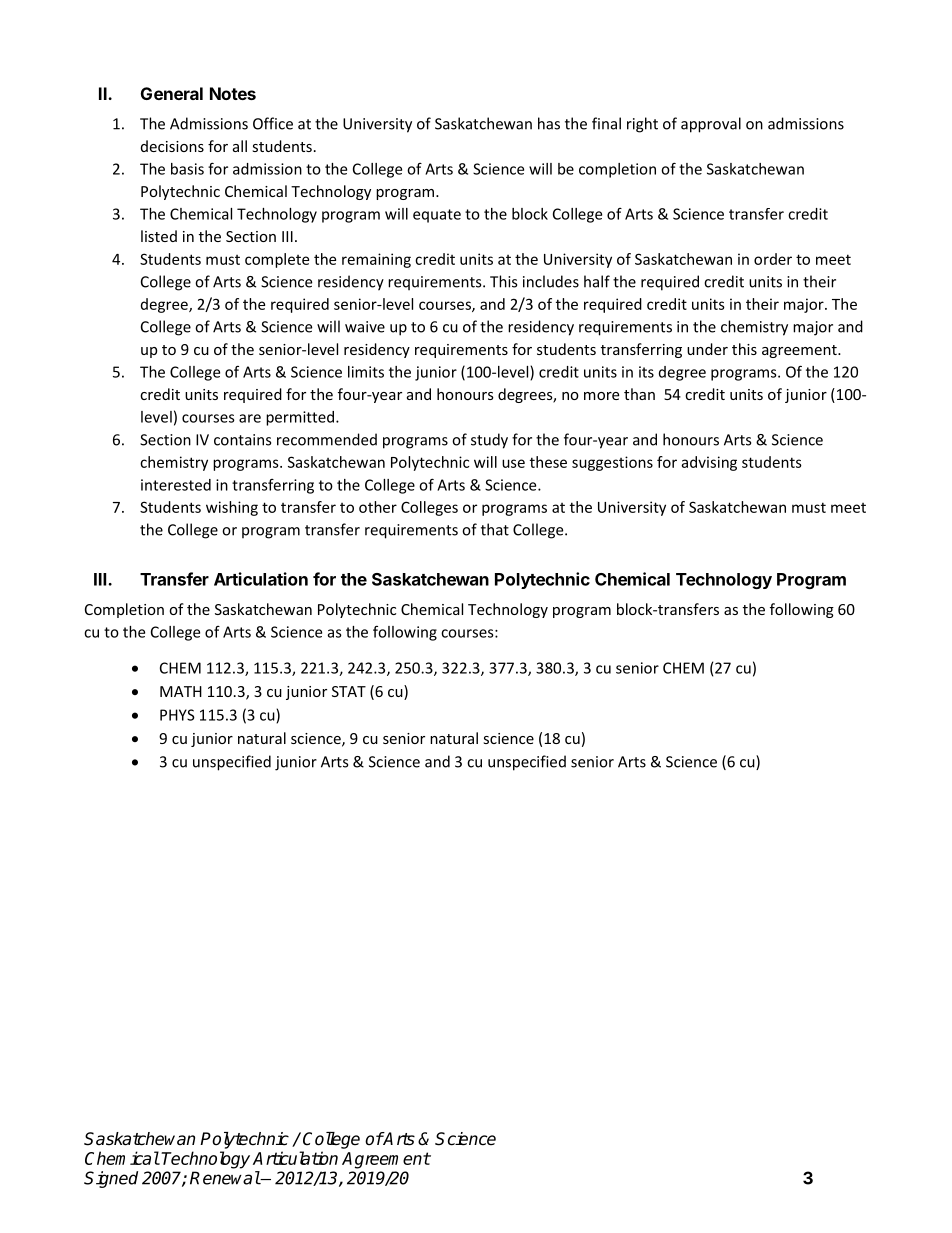  What do you see at coordinates (176, 485) in the screenshot?
I see `interested` at bounding box center [176, 485].
